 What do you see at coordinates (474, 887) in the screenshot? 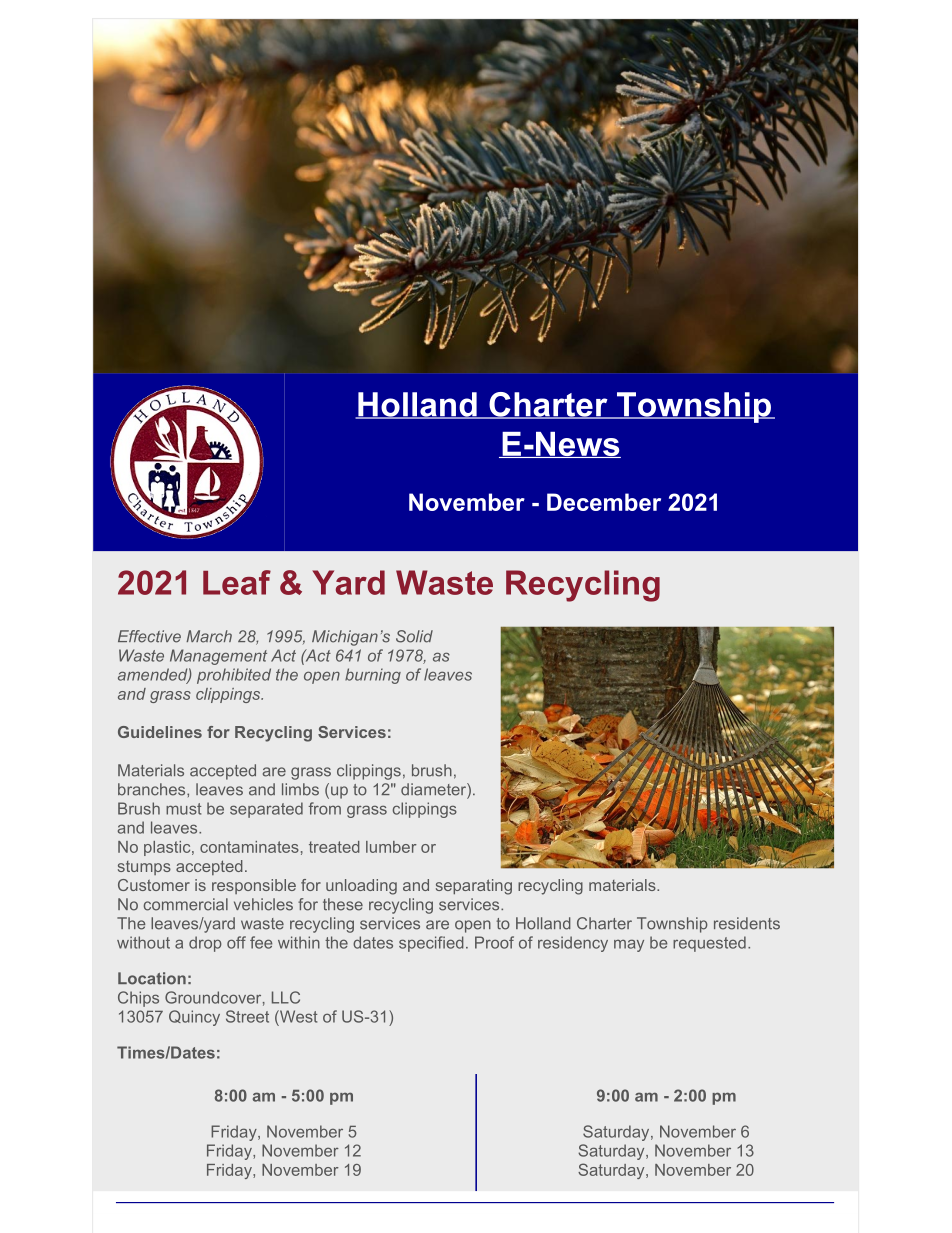
I see `separating` at bounding box center [474, 887].
